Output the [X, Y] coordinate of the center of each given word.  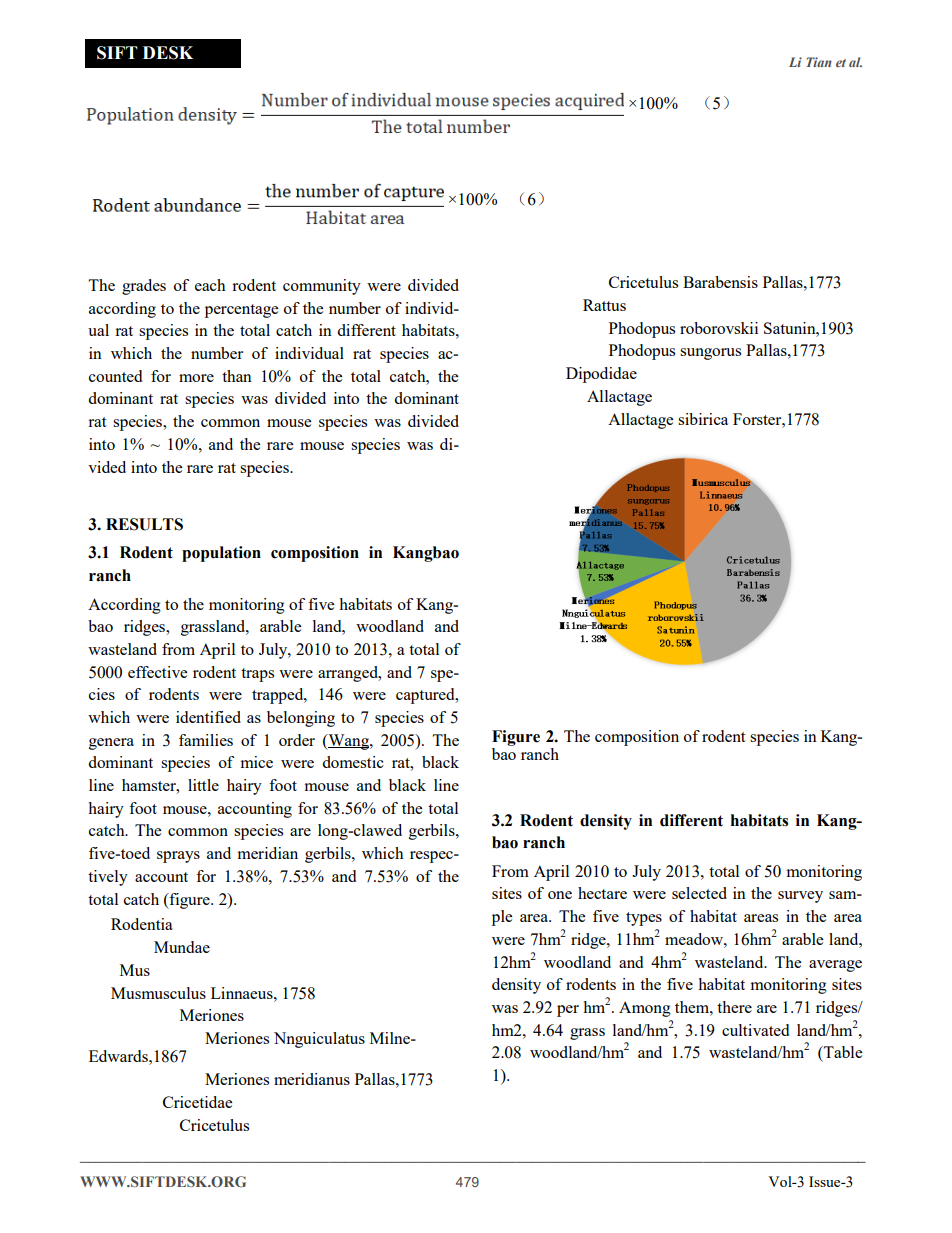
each [210, 285]
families [206, 740]
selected [699, 893]
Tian [819, 62]
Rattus [604, 305]
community [322, 287]
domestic [353, 762]
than [237, 376]
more [196, 378]
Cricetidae [197, 1102]
